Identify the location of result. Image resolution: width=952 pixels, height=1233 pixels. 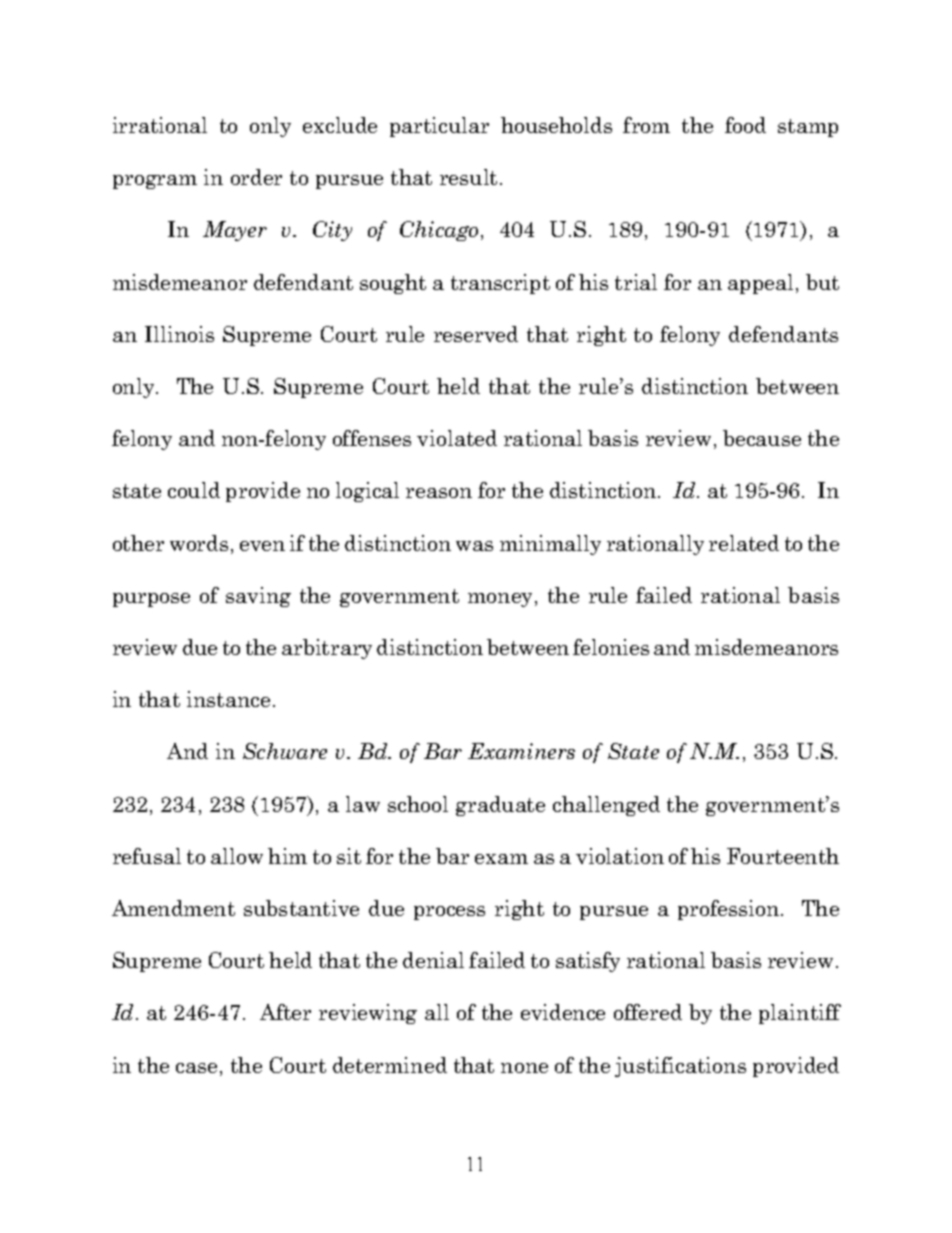
(468, 177).
